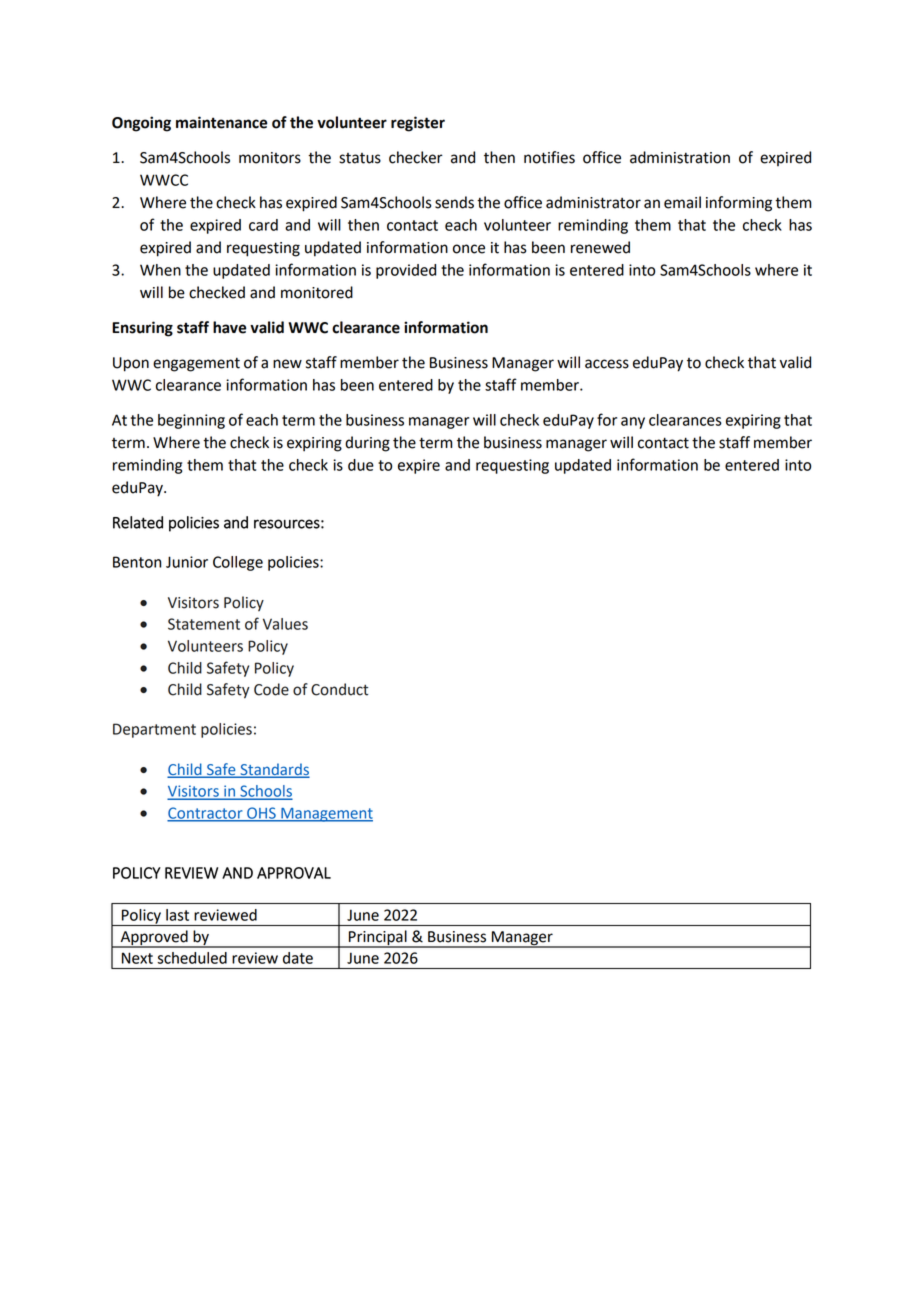 This screenshot has width=924, height=1308. I want to click on due, so click(361, 465).
